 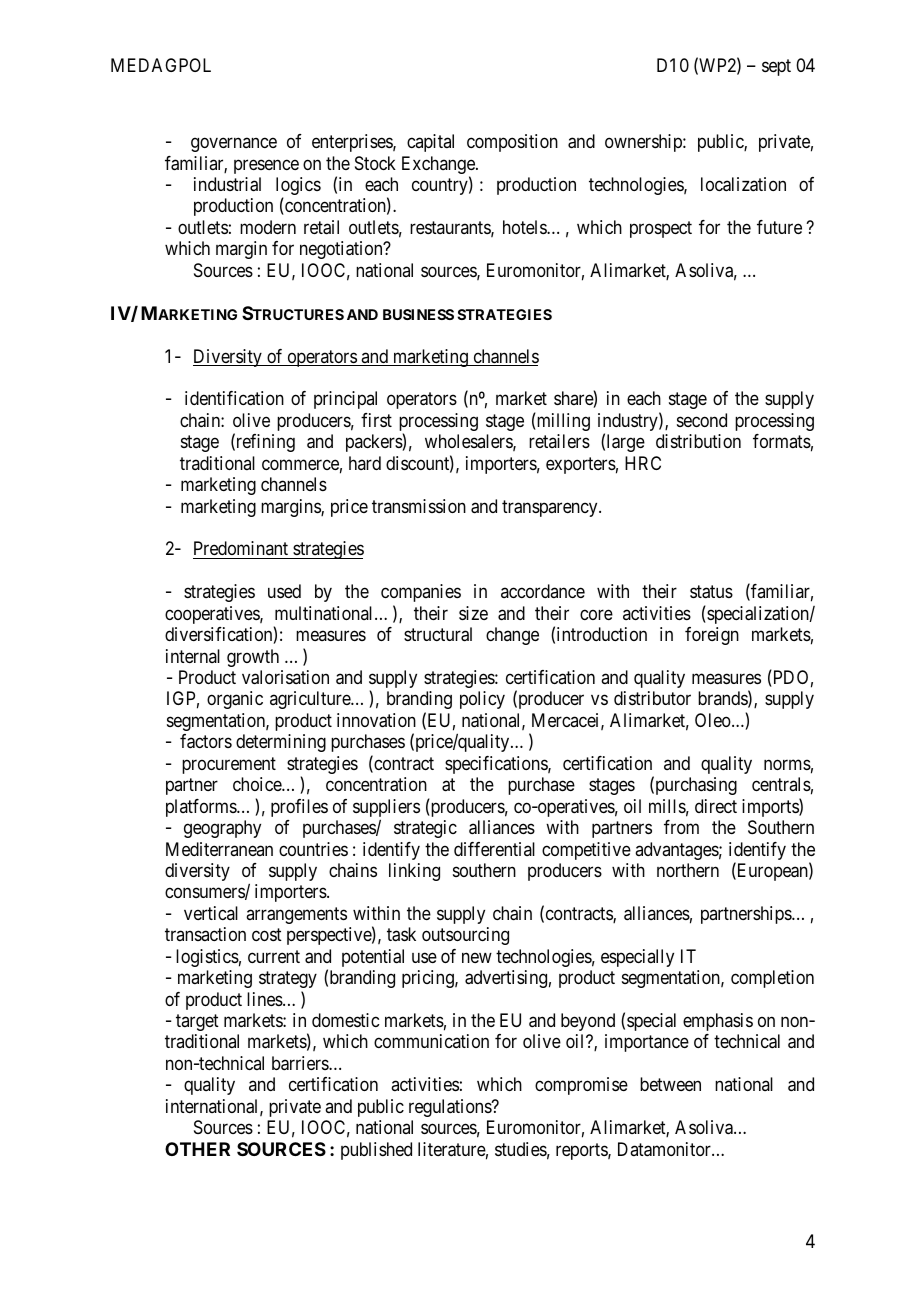 I want to click on status, so click(x=711, y=592).
